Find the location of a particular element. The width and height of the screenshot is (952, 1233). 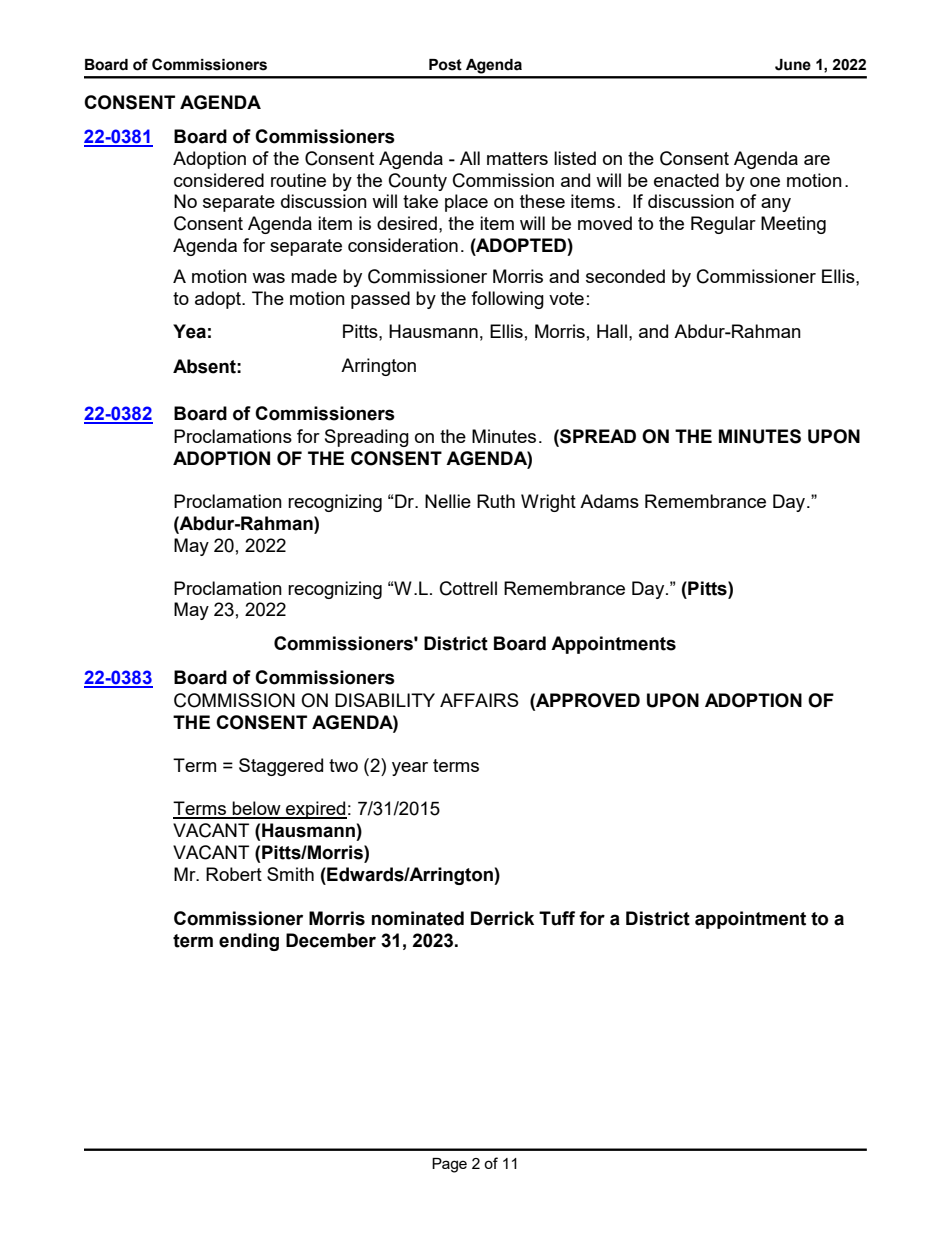

June is located at coordinates (793, 65).
